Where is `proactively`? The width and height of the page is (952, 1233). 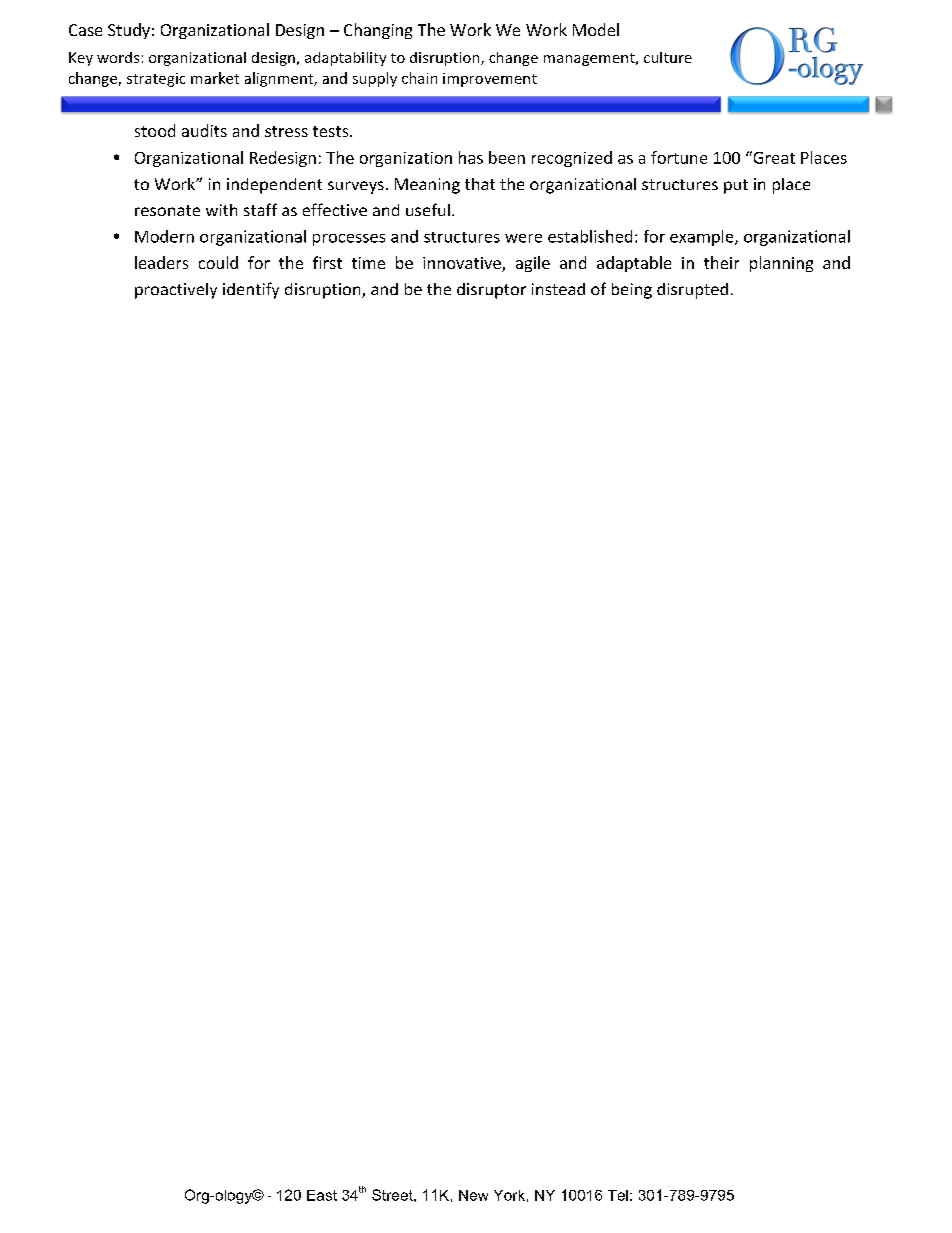
proactively is located at coordinates (176, 291).
